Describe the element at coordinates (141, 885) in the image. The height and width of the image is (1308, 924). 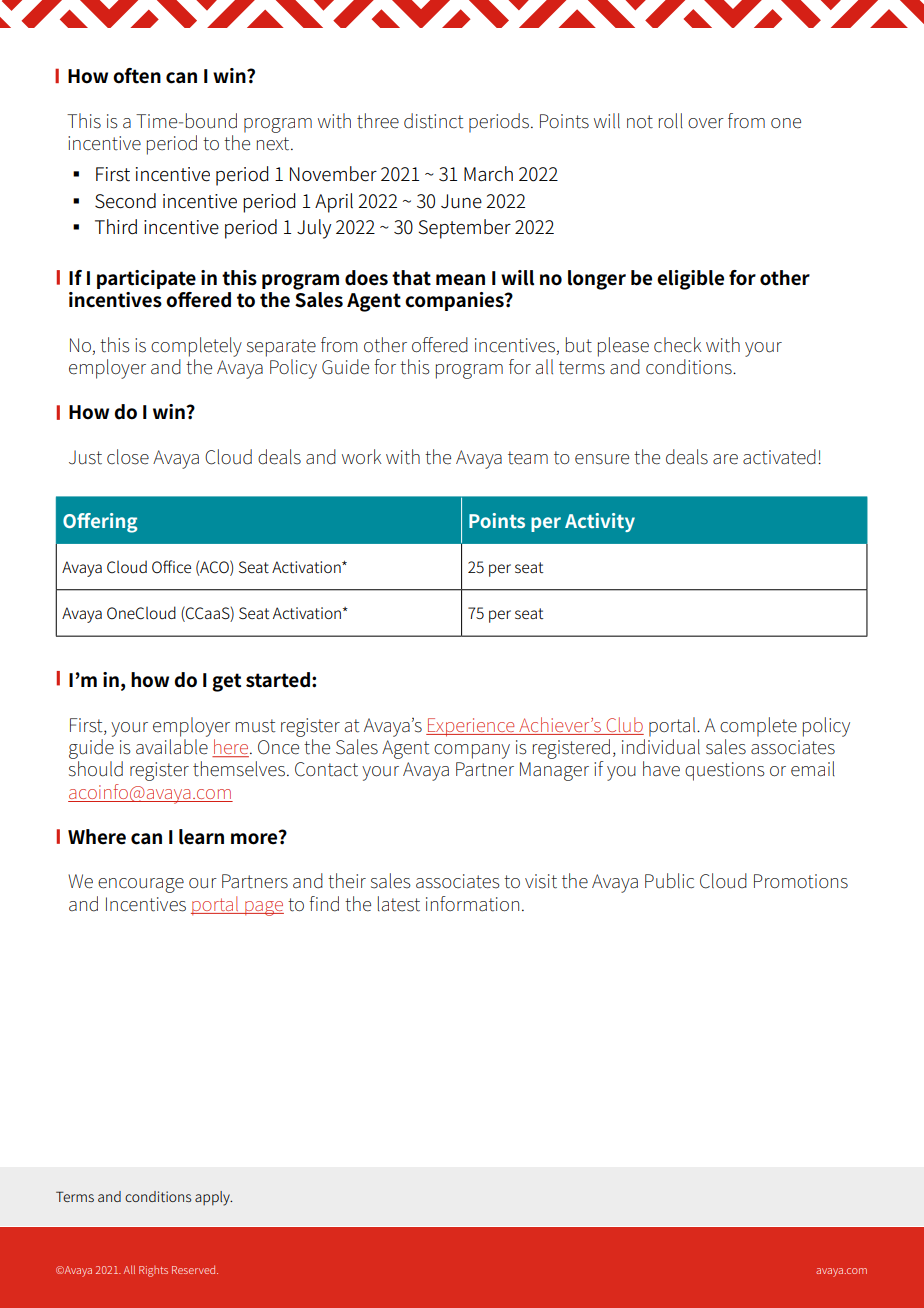
I see `encourage` at that location.
